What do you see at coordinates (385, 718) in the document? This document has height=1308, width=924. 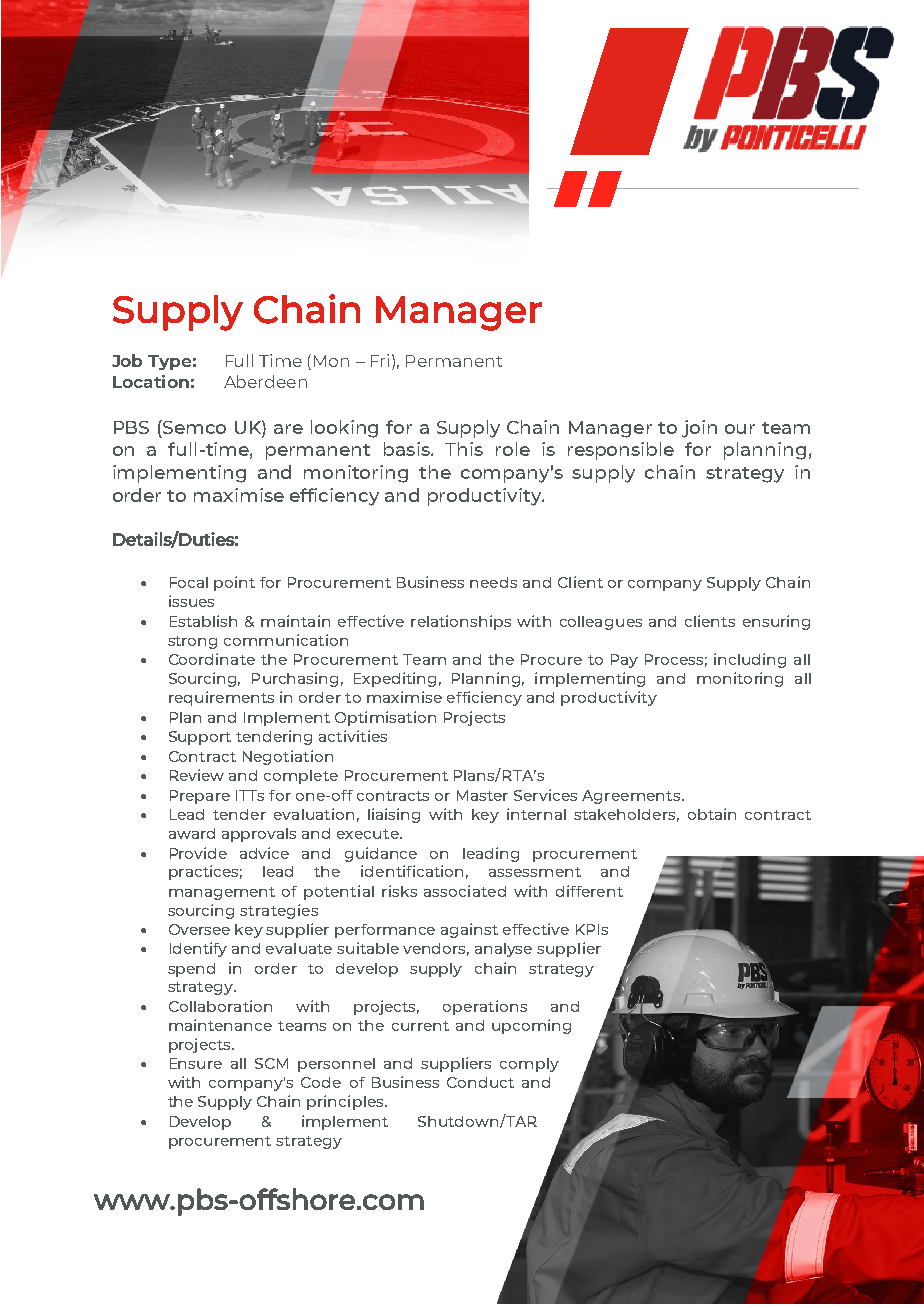 I see `Optimisation` at bounding box center [385, 718].
